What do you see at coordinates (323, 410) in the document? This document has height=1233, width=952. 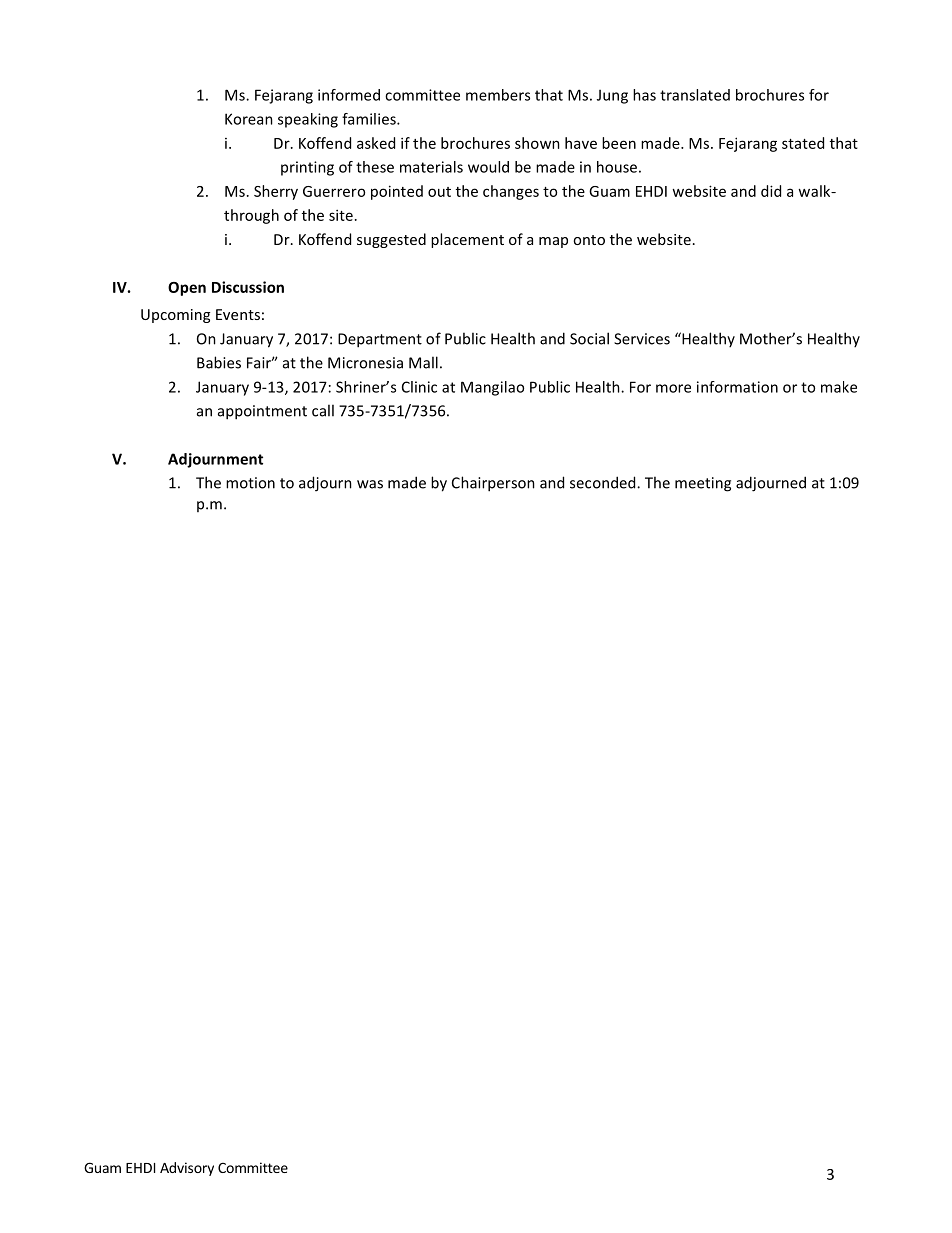 I see `call` at bounding box center [323, 410].
